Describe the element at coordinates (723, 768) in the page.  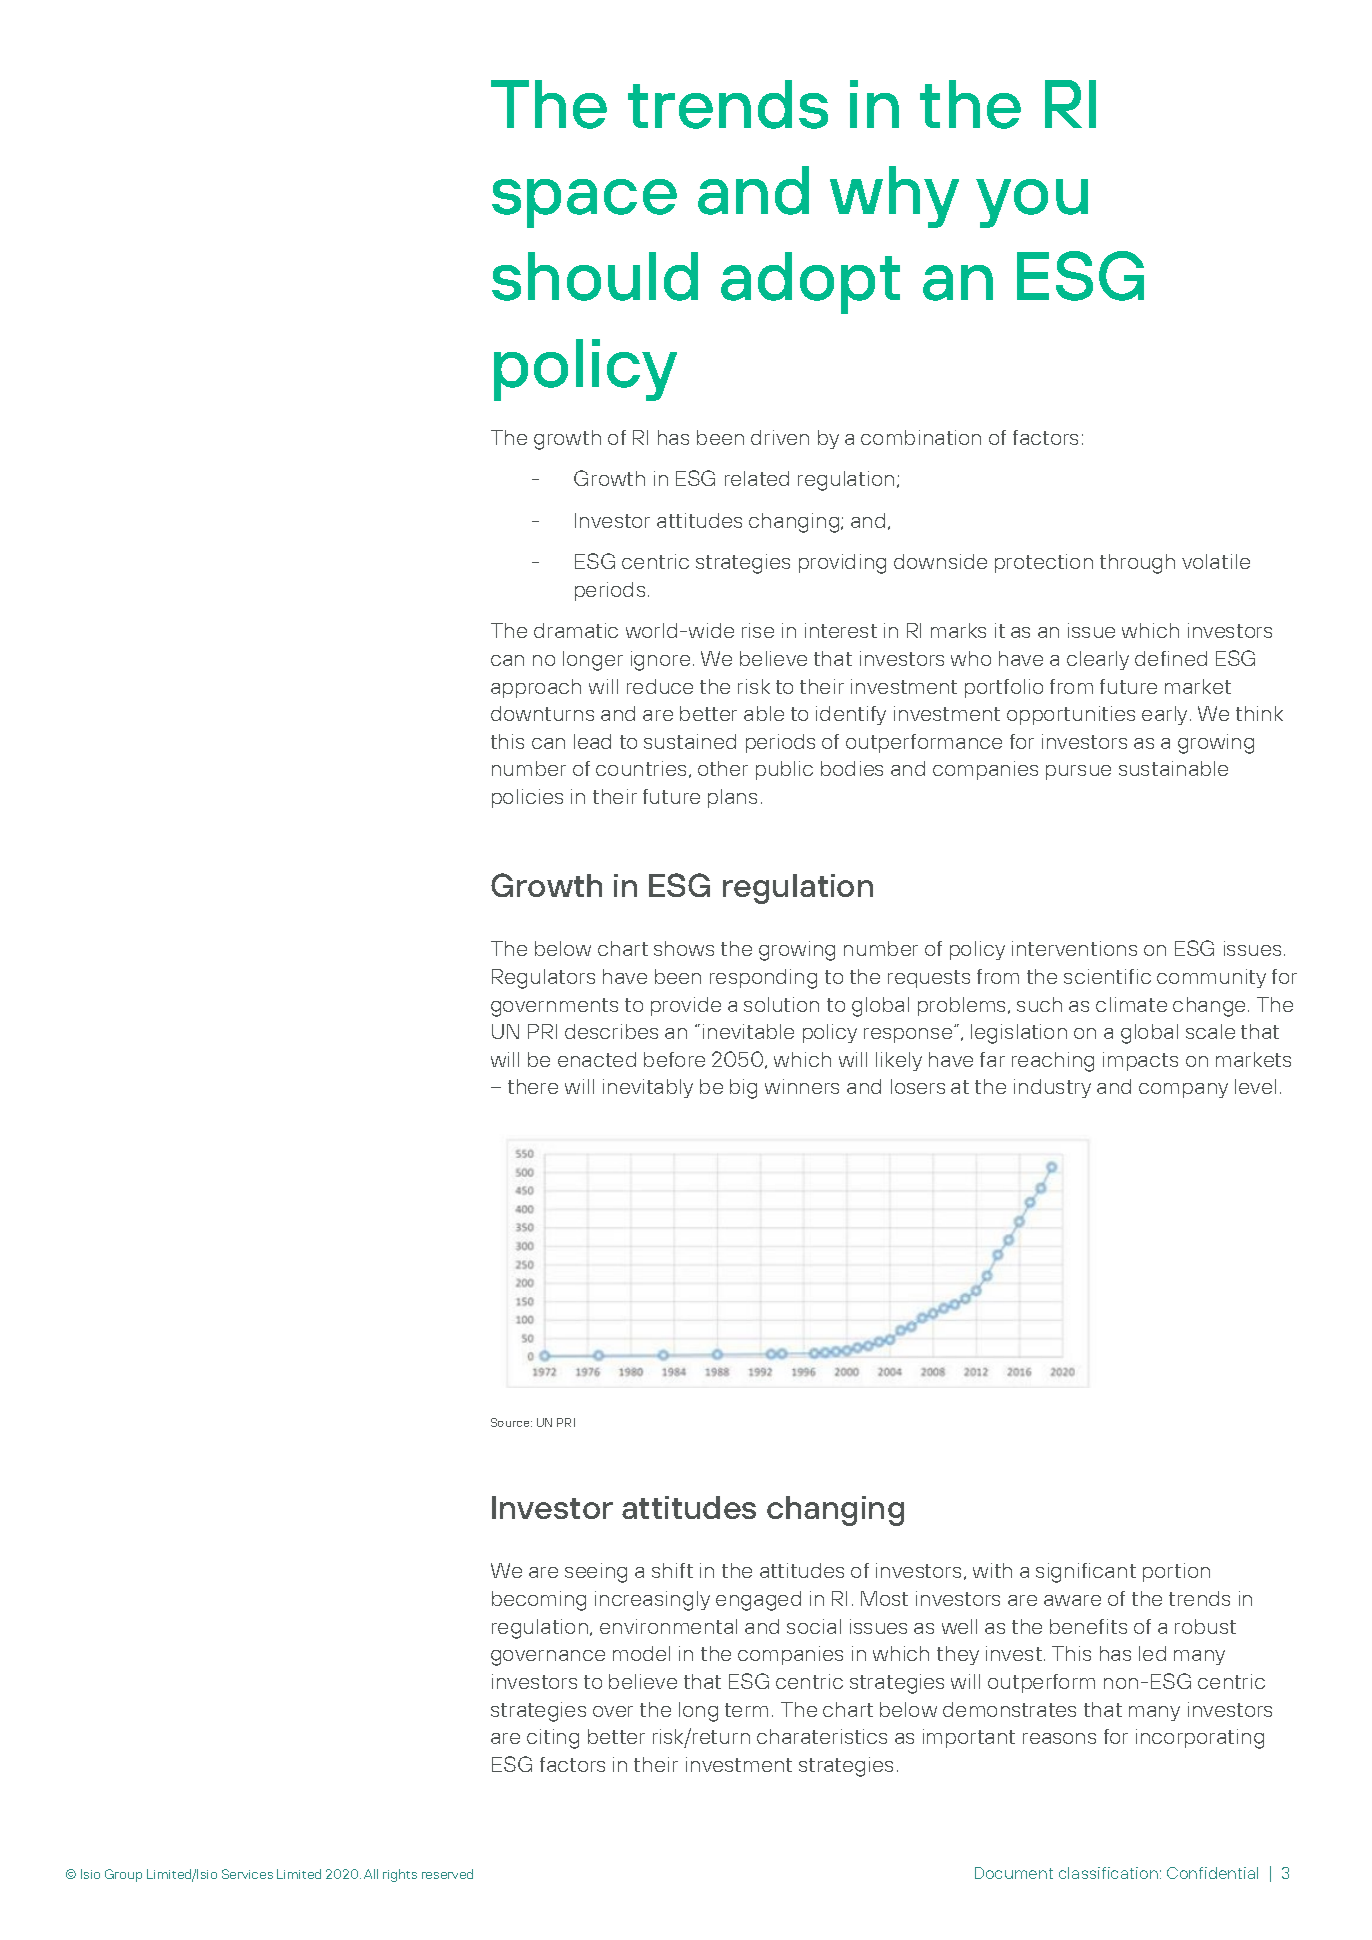
I see `other` at that location.
